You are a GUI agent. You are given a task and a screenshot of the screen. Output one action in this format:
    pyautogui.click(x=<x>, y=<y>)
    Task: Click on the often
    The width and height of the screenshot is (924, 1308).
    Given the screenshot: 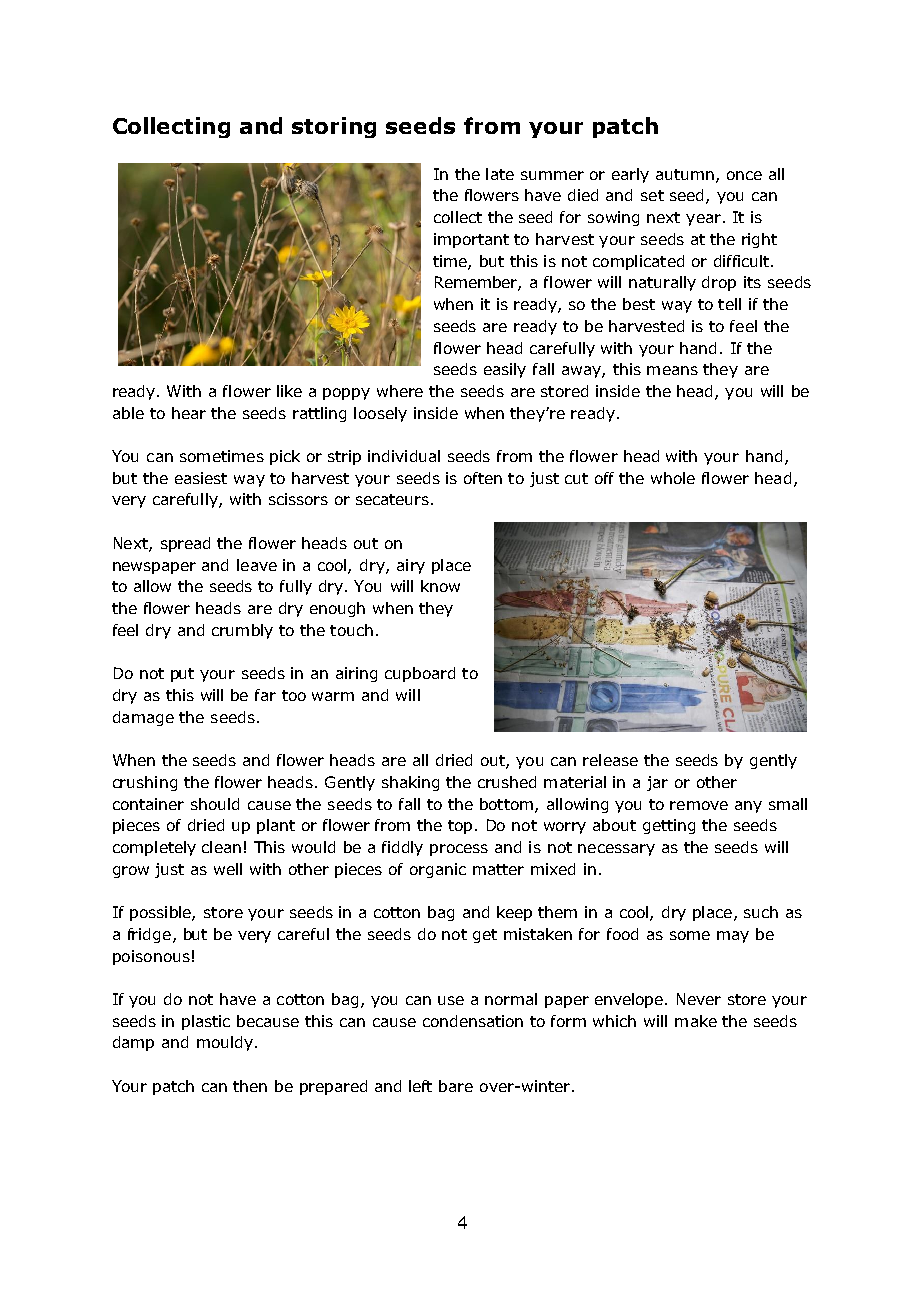 What is the action you would take?
    pyautogui.click(x=483, y=478)
